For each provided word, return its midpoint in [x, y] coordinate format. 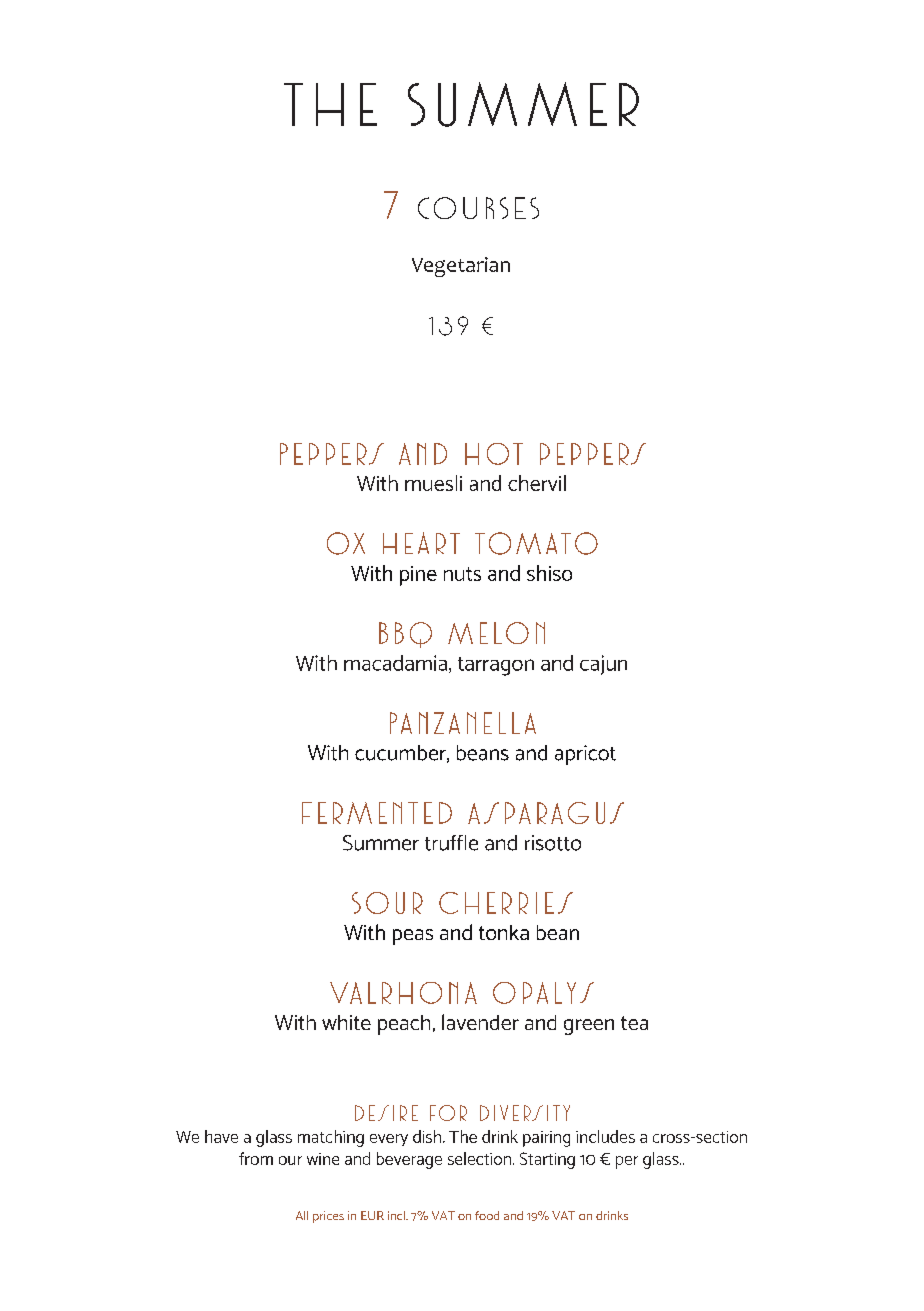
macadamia [395, 663]
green [589, 1027]
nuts [462, 574]
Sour [387, 903]
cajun [603, 665]
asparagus [546, 813]
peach [404, 1025]
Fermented [377, 813]
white [346, 1022]
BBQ [405, 635]
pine [418, 576]
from [256, 1158]
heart [421, 543]
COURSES [478, 208]
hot [494, 454]
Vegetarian [461, 267]
